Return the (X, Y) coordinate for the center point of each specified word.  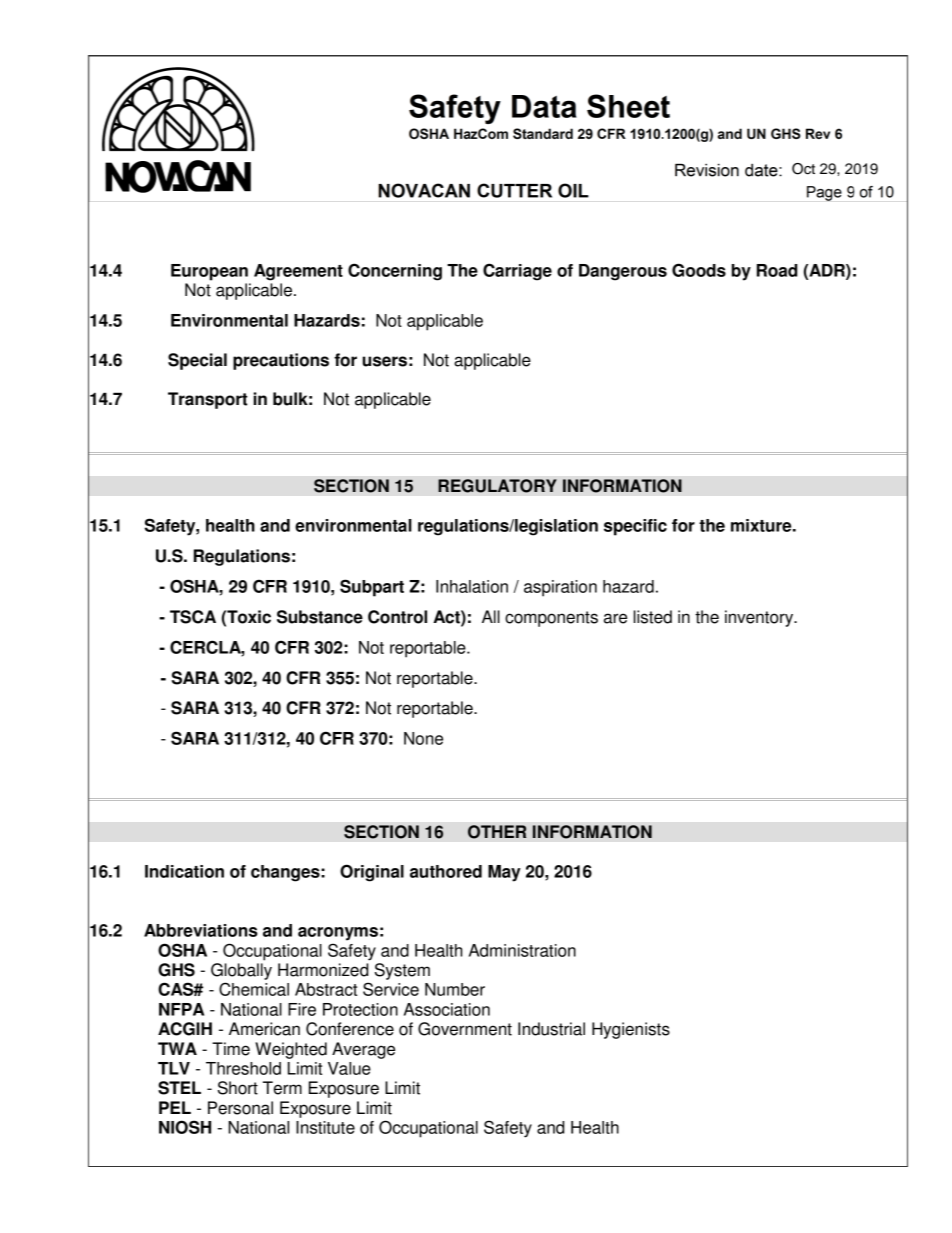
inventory (760, 618)
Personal (240, 1108)
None (423, 738)
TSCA (193, 617)
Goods (699, 270)
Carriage (517, 272)
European (209, 272)
